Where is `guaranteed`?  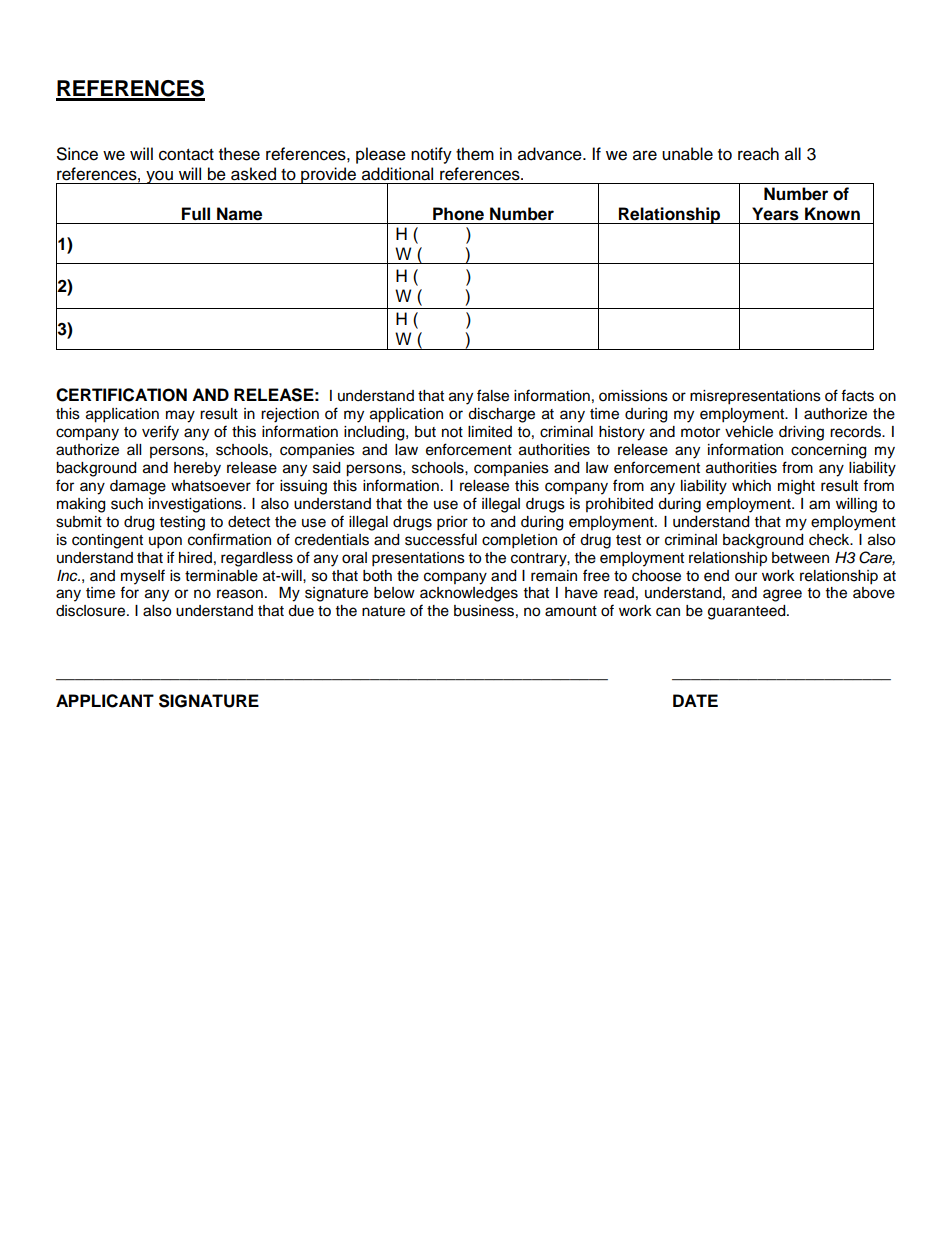
guaranteed is located at coordinates (748, 612).
